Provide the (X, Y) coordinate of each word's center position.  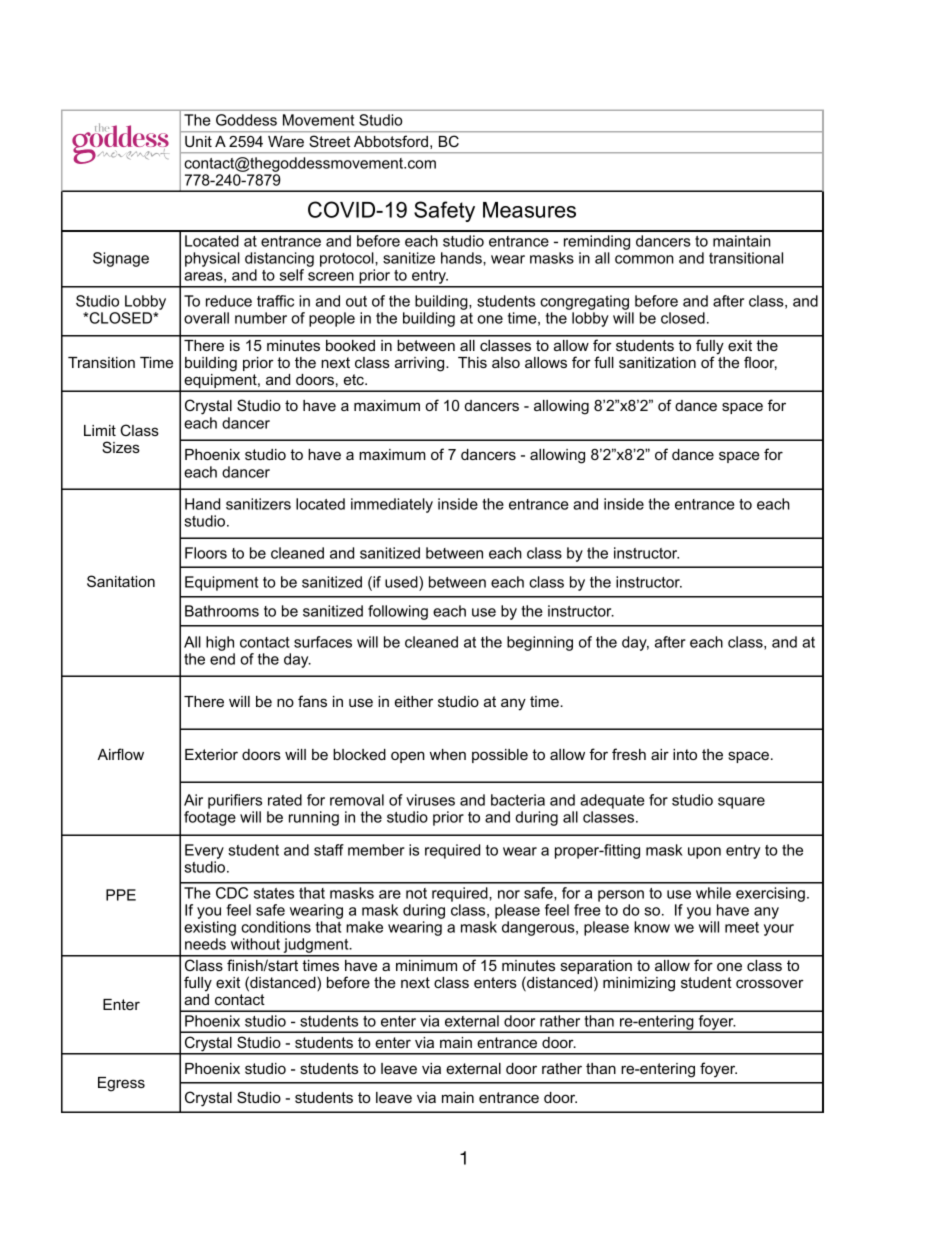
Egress (121, 1084)
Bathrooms (222, 611)
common (644, 259)
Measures (529, 210)
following (398, 612)
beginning (540, 643)
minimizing (639, 984)
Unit (198, 141)
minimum (426, 965)
